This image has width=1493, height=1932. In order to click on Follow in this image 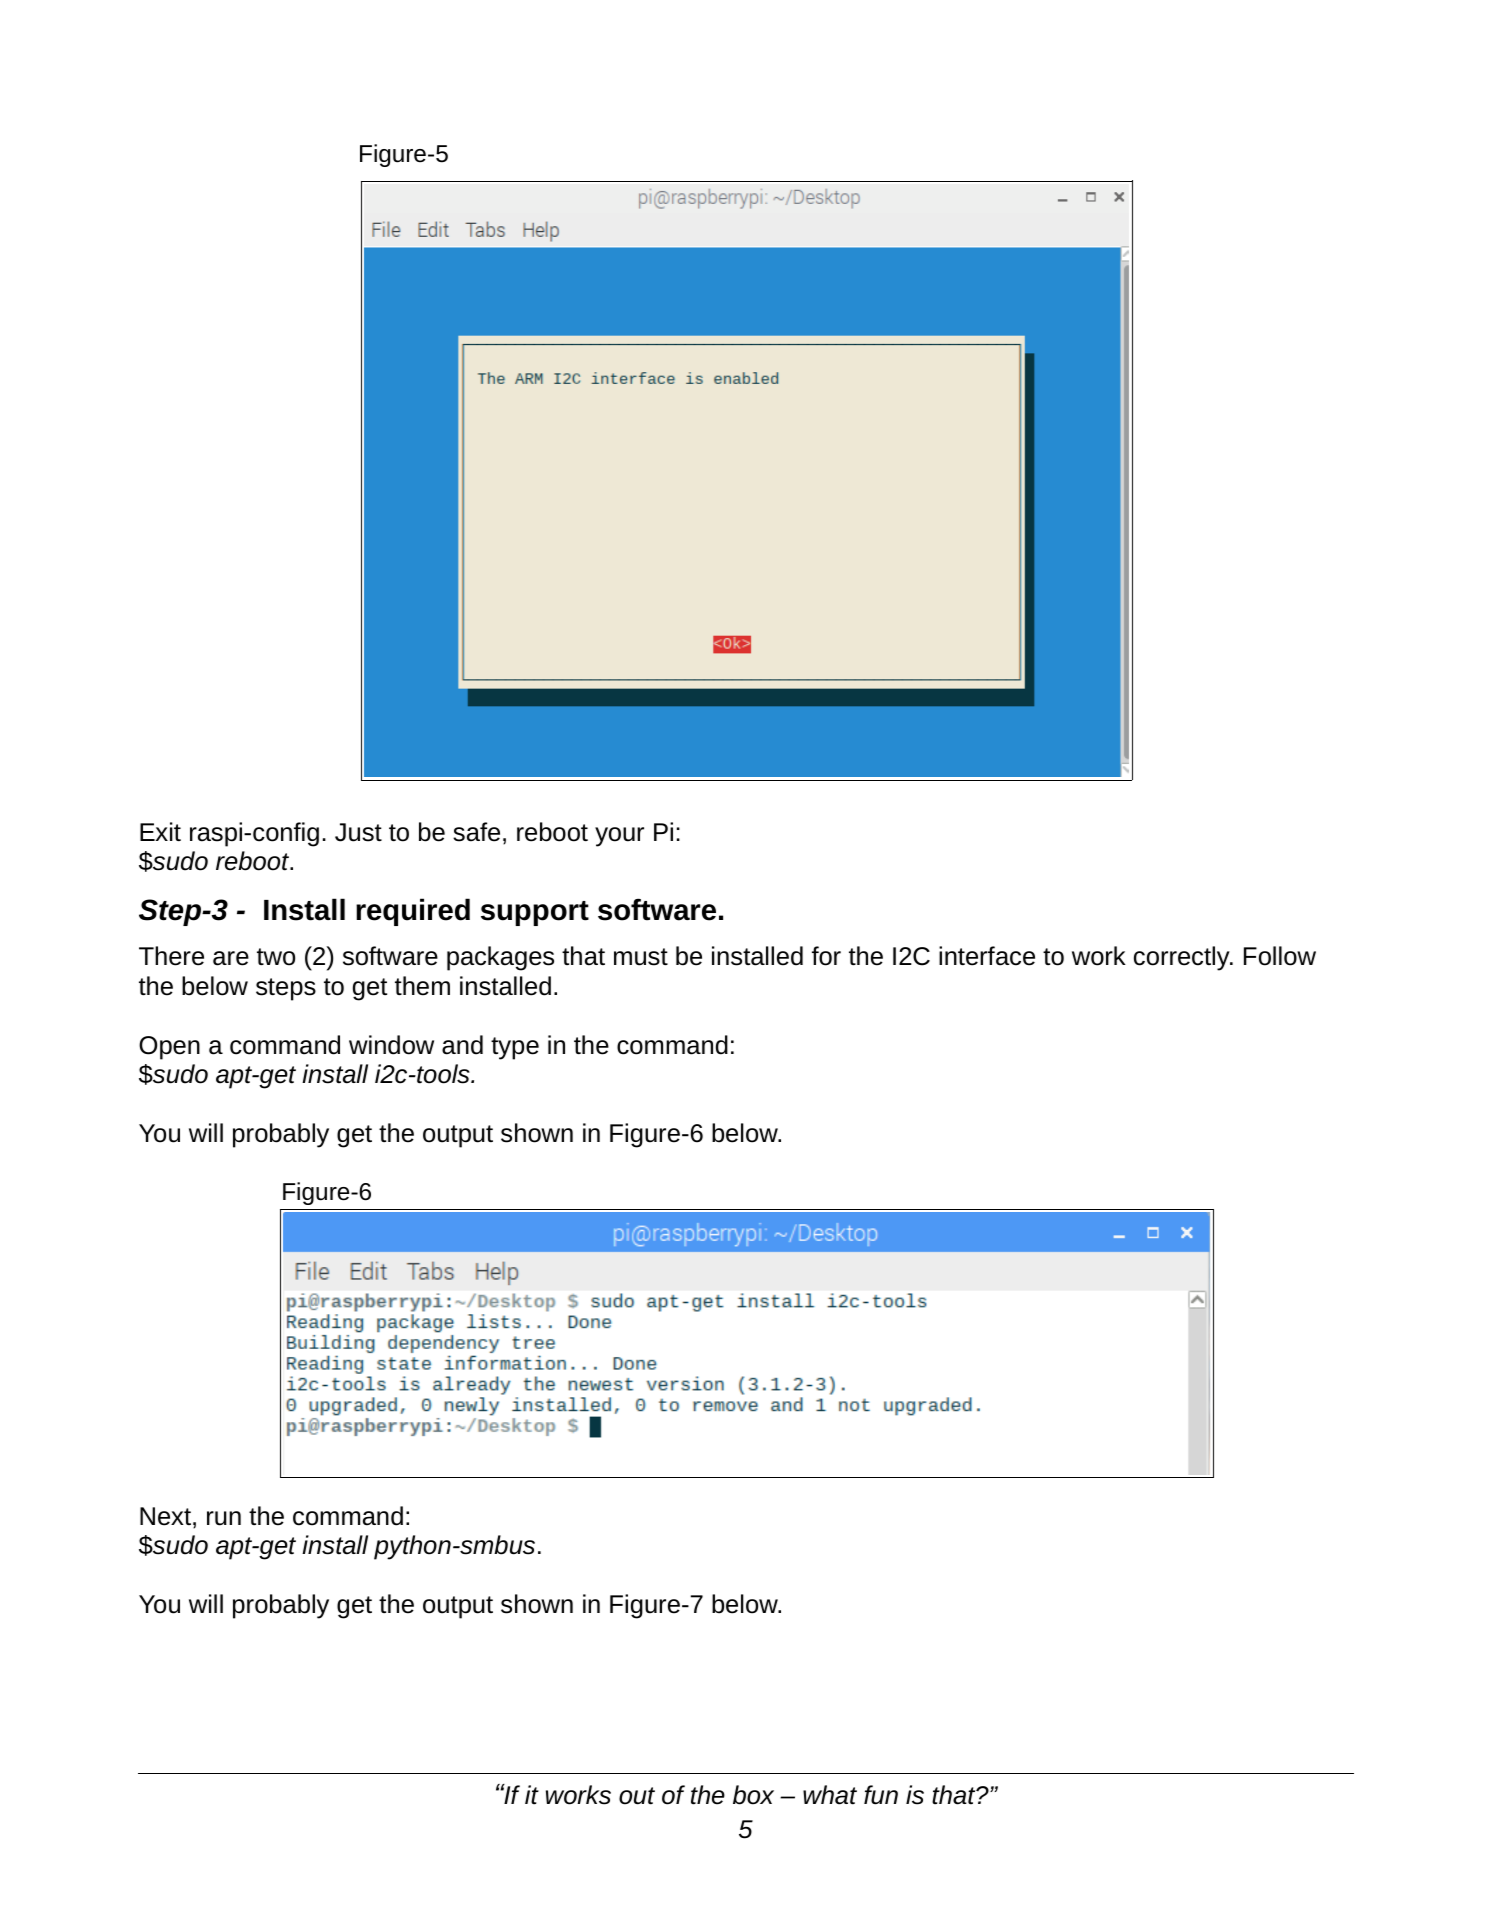, I will do `click(1280, 956)`.
